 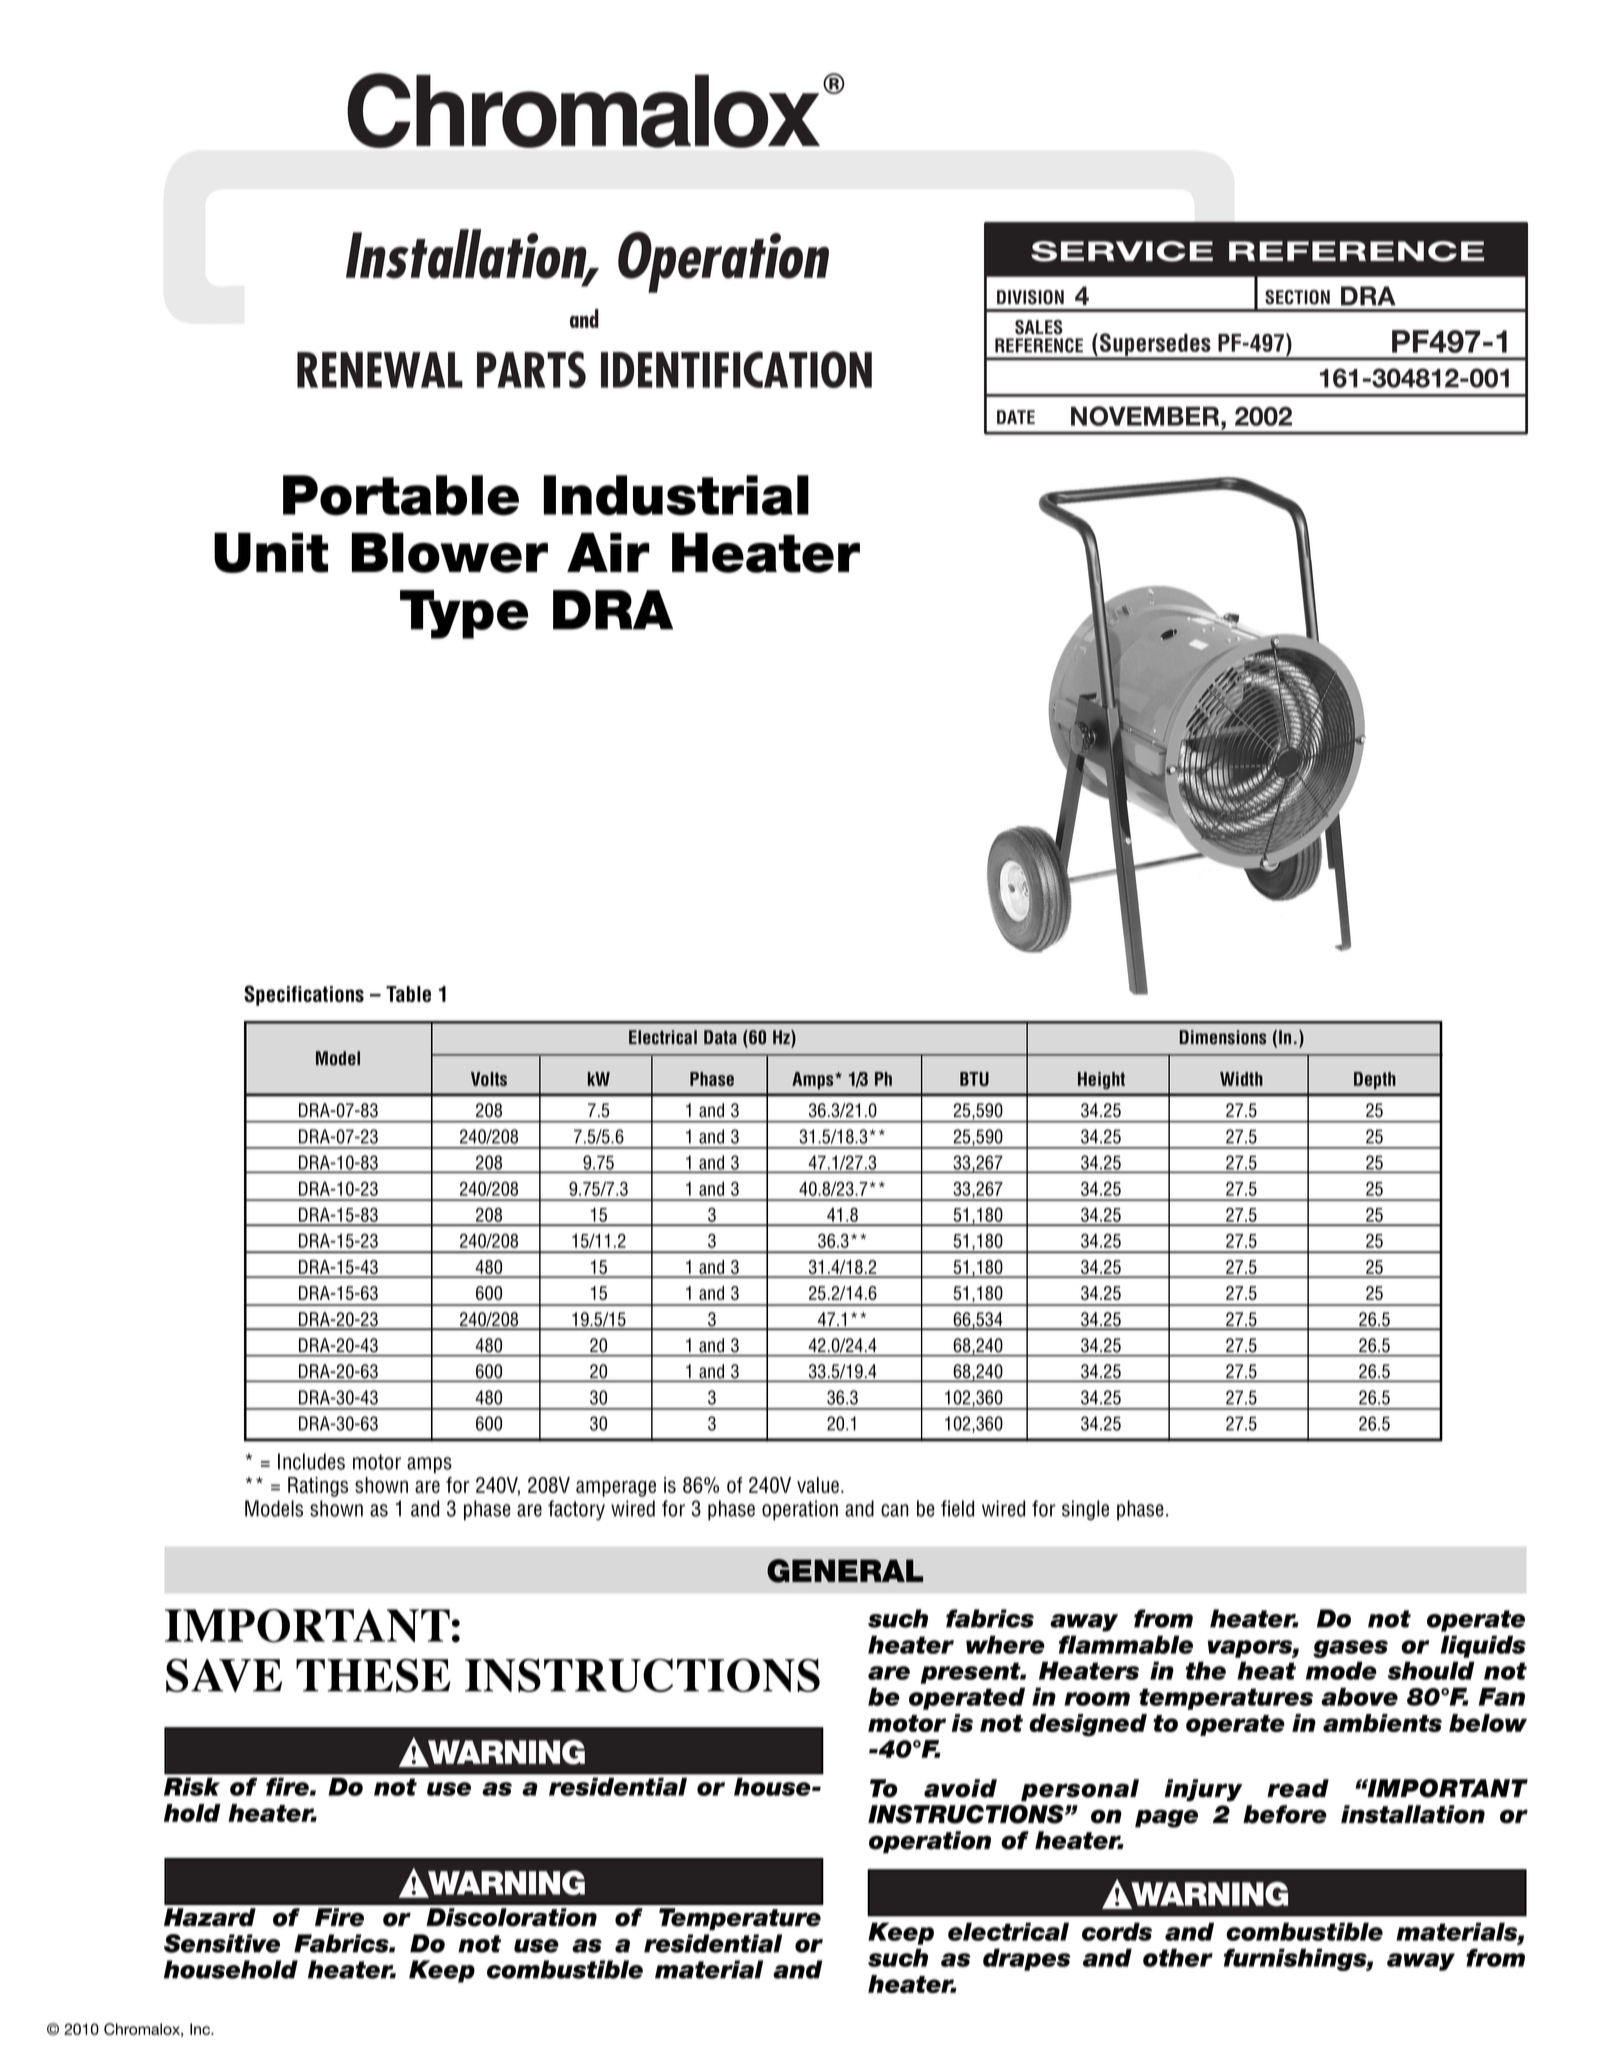 I want to click on value, so click(x=819, y=1485).
